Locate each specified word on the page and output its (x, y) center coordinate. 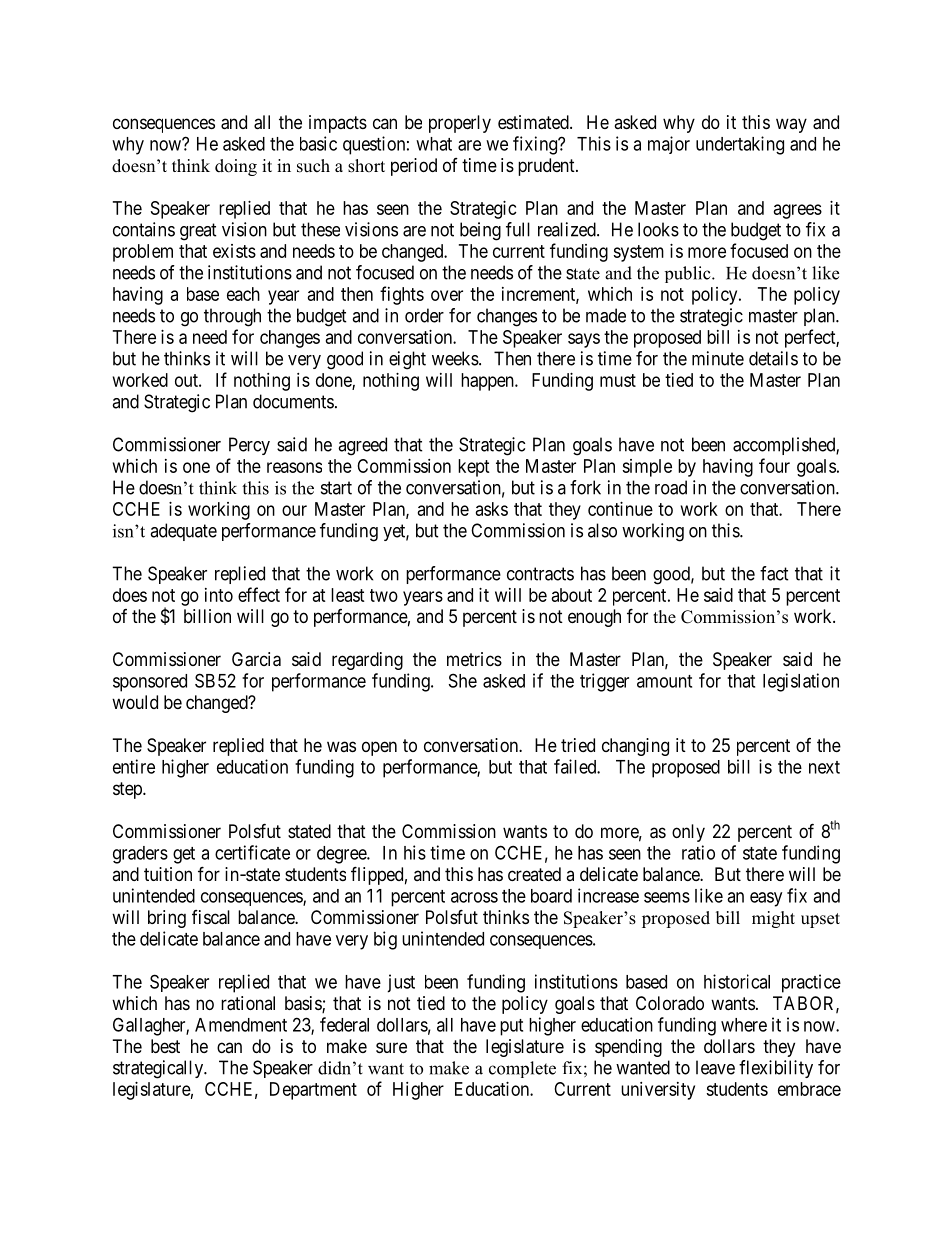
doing (236, 167)
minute (718, 358)
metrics (474, 659)
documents (293, 401)
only (688, 833)
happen (488, 382)
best (165, 1046)
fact (774, 573)
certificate (252, 852)
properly (460, 124)
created (534, 874)
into (219, 595)
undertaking (740, 145)
